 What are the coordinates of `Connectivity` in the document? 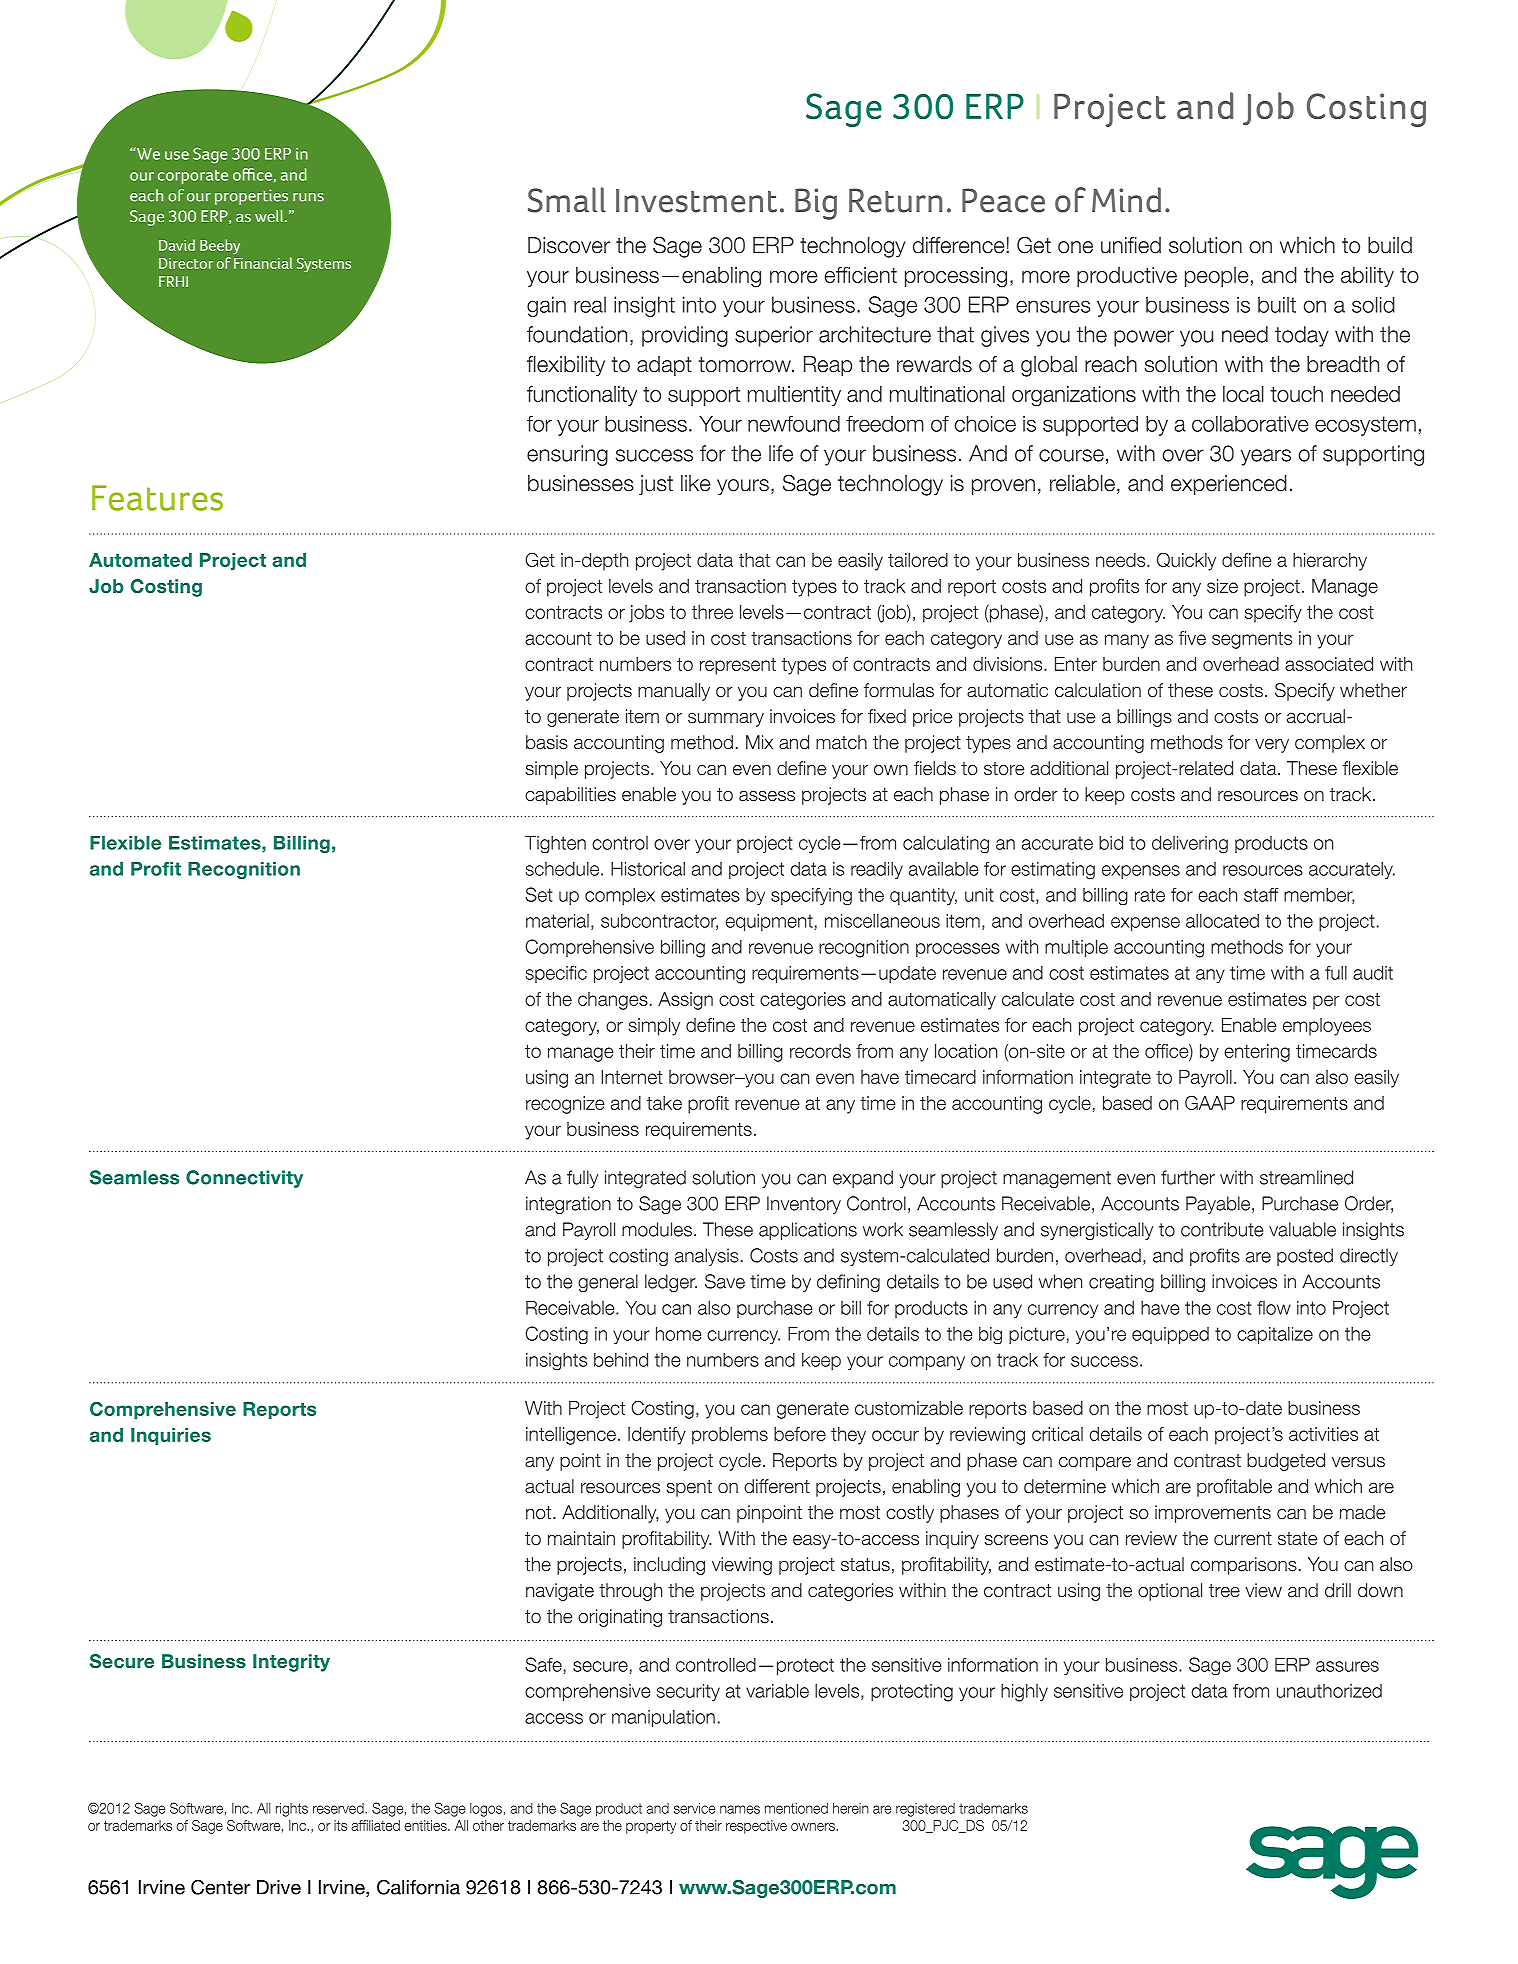 It's located at (244, 1179).
